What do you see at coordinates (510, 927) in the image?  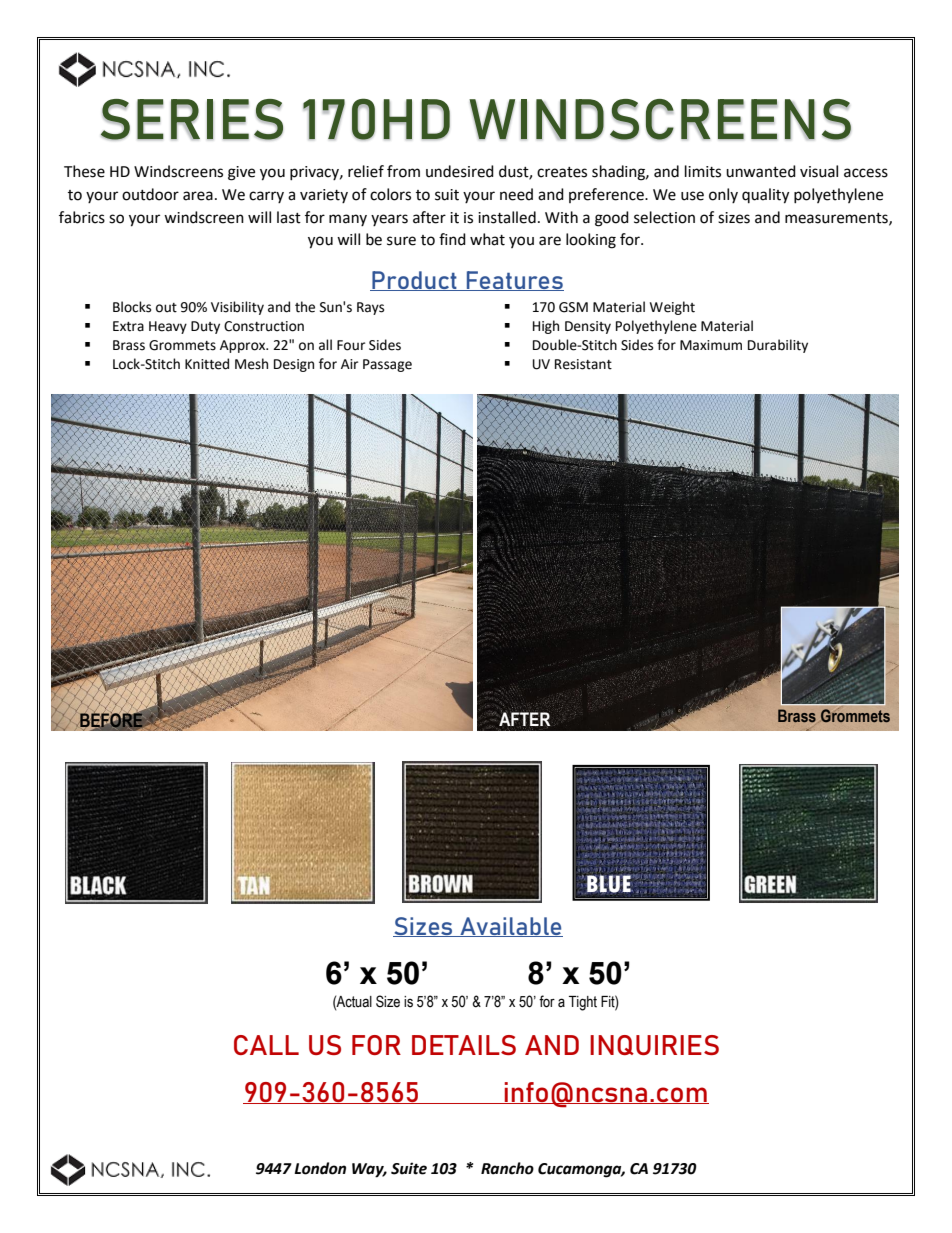 I see `Available` at bounding box center [510, 927].
